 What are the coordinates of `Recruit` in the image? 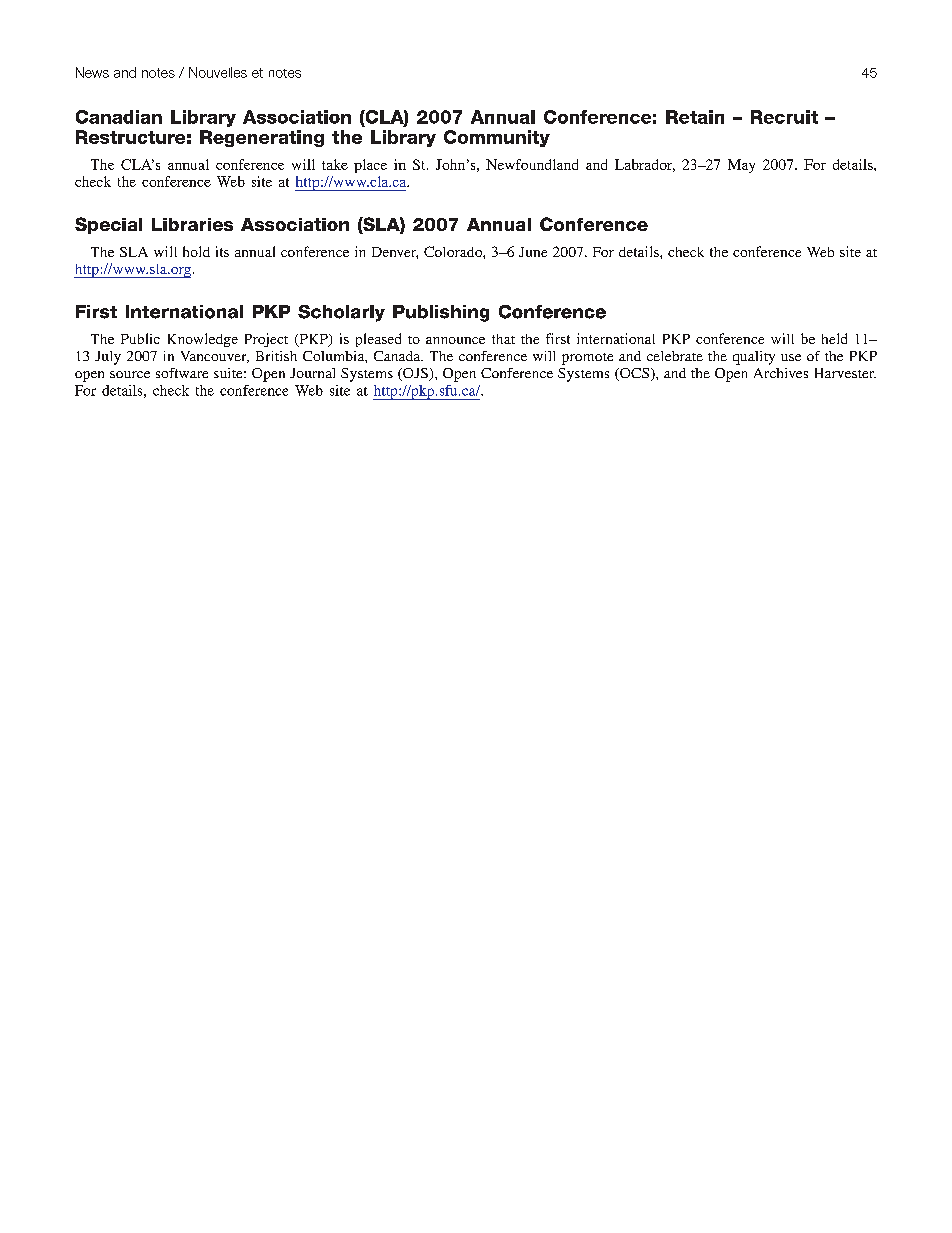 It's located at (784, 117).
